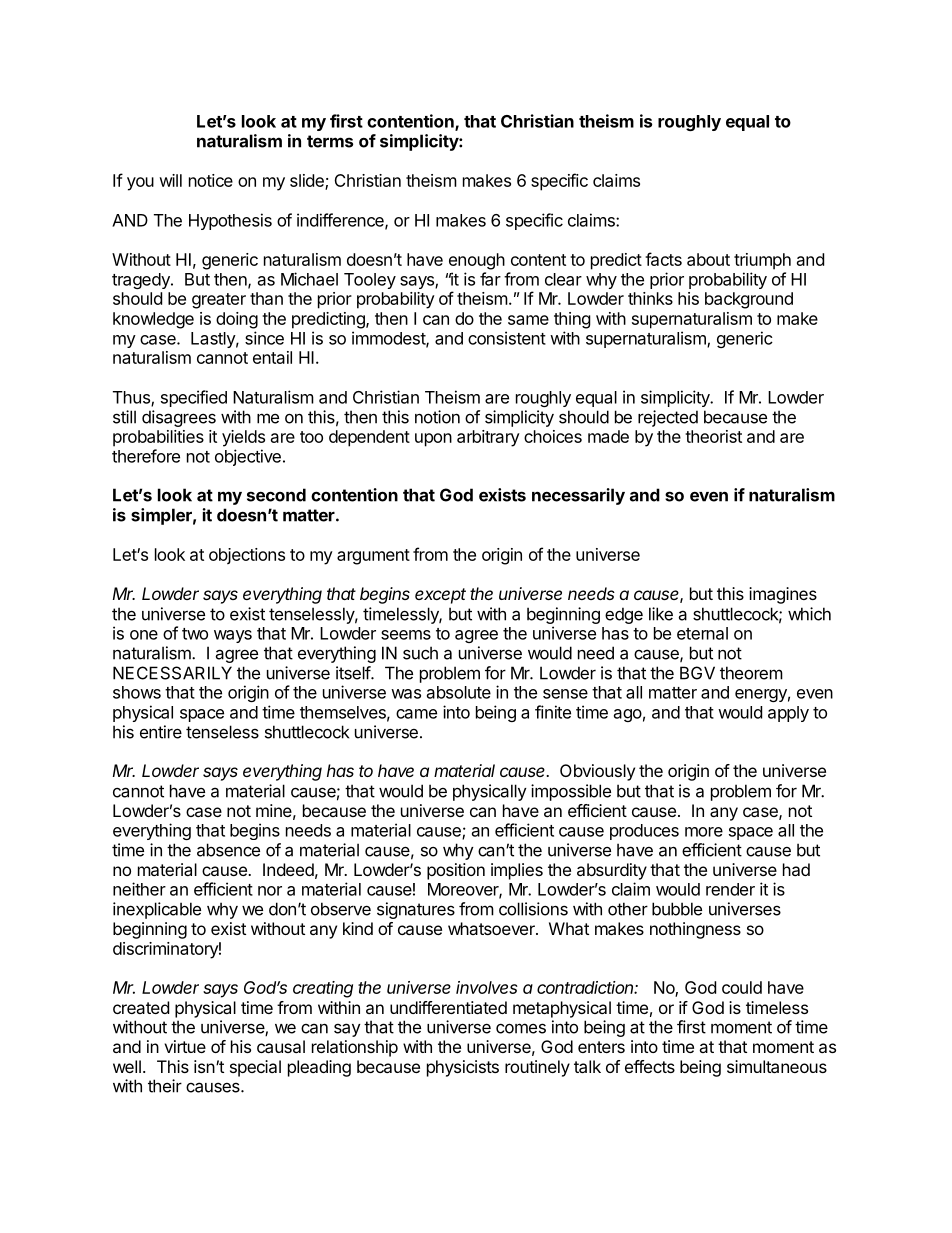 The image size is (952, 1233). Describe the element at coordinates (211, 180) in the page. I see `notice` at that location.
